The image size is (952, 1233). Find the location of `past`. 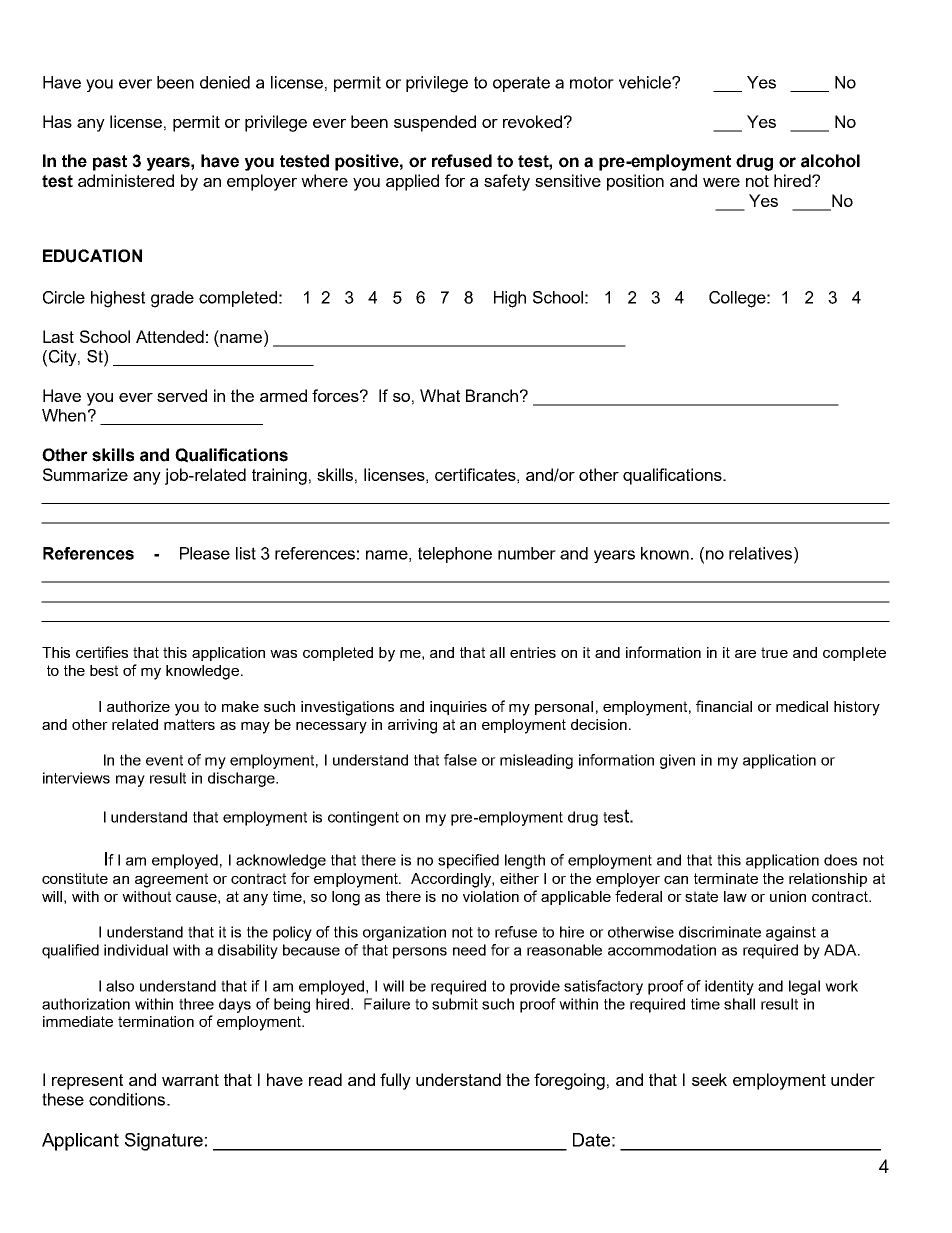

past is located at coordinates (110, 163).
